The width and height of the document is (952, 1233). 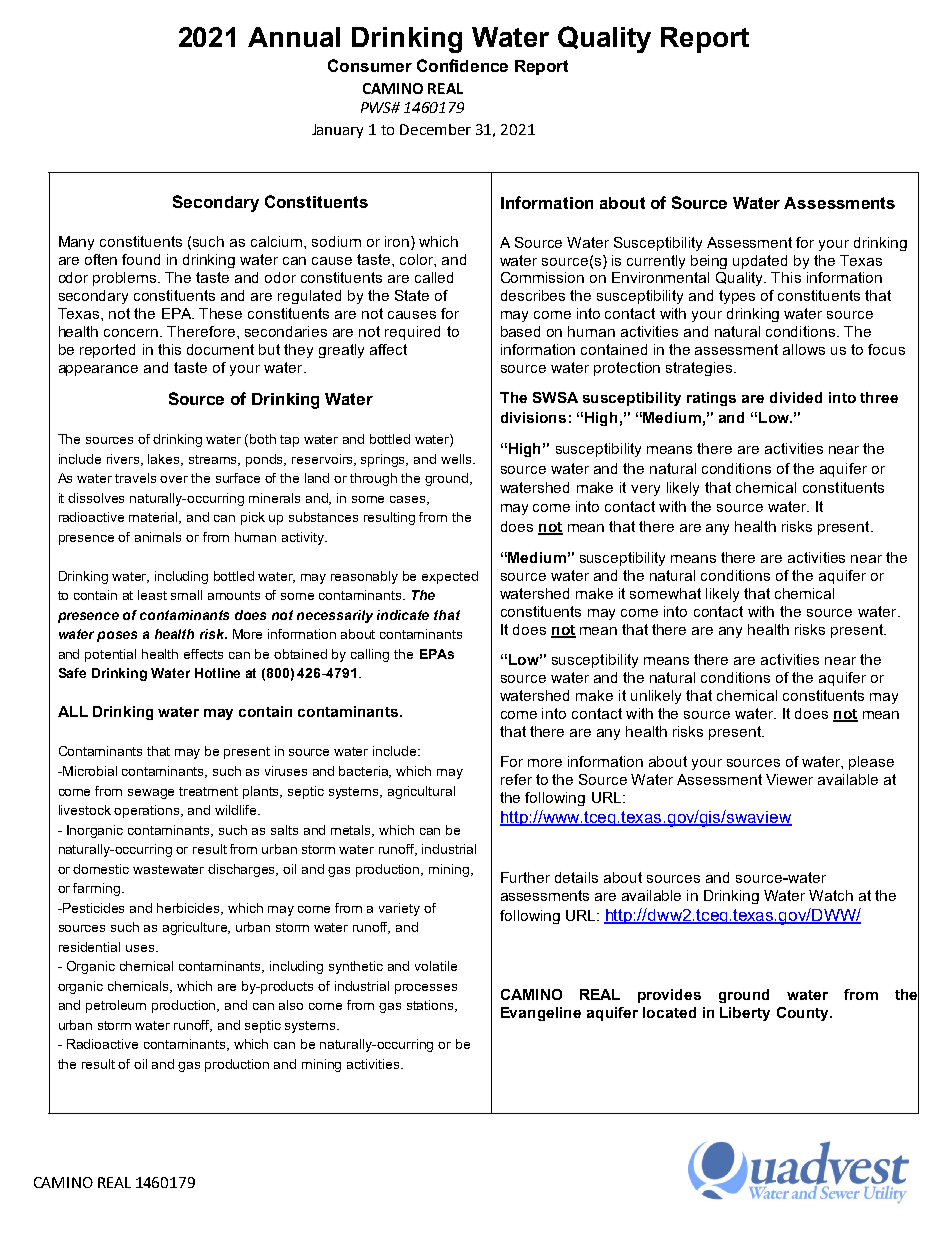 What do you see at coordinates (186, 595) in the document?
I see `small` at bounding box center [186, 595].
